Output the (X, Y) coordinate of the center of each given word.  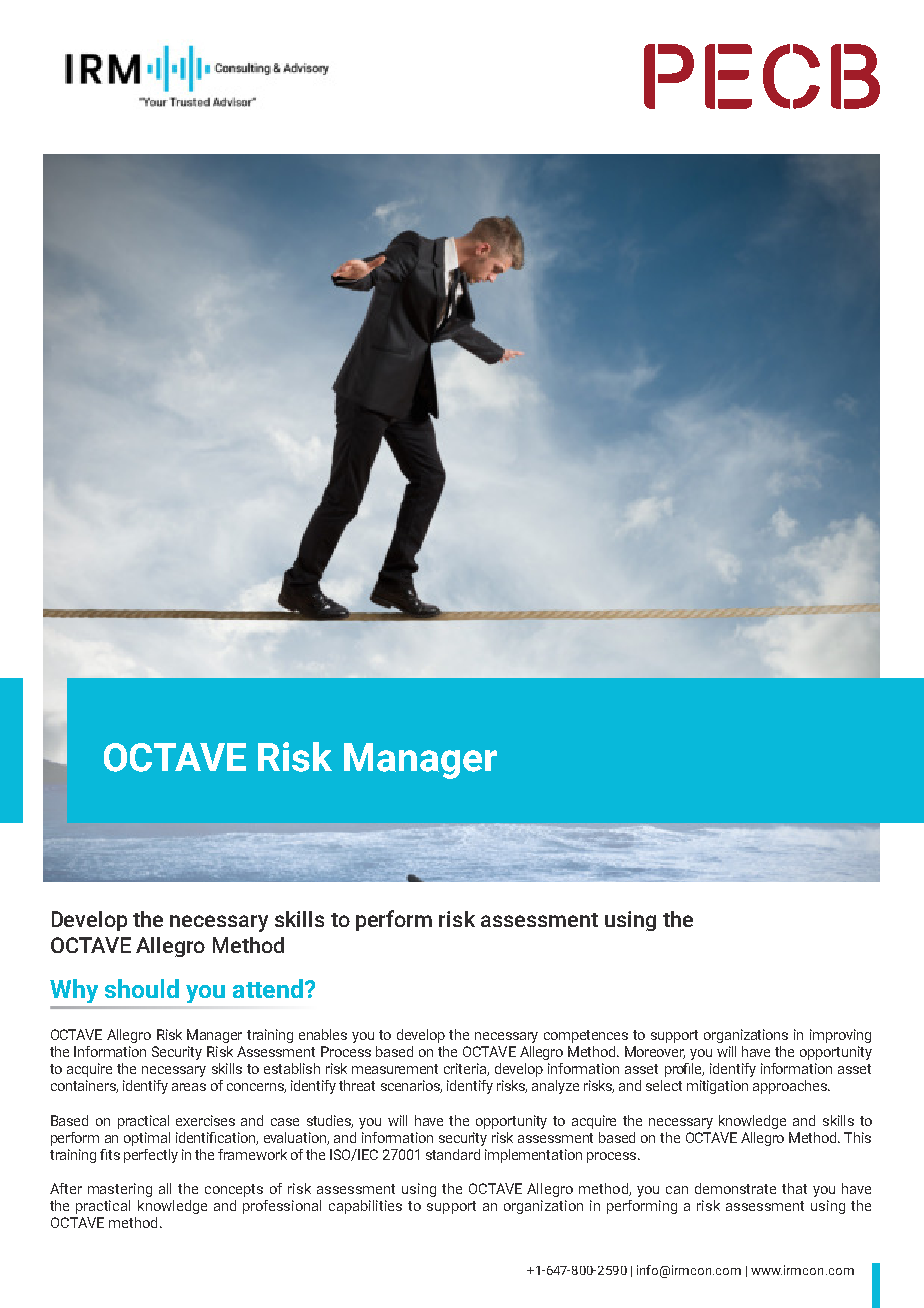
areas (189, 1087)
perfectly (151, 1156)
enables (323, 1034)
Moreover (655, 1052)
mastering (120, 1190)
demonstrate (735, 1188)
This (857, 1137)
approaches (791, 1087)
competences (586, 1036)
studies (330, 1121)
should (142, 988)
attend (268, 988)
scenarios (411, 1086)
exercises (205, 1120)
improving (840, 1036)
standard (453, 1154)
